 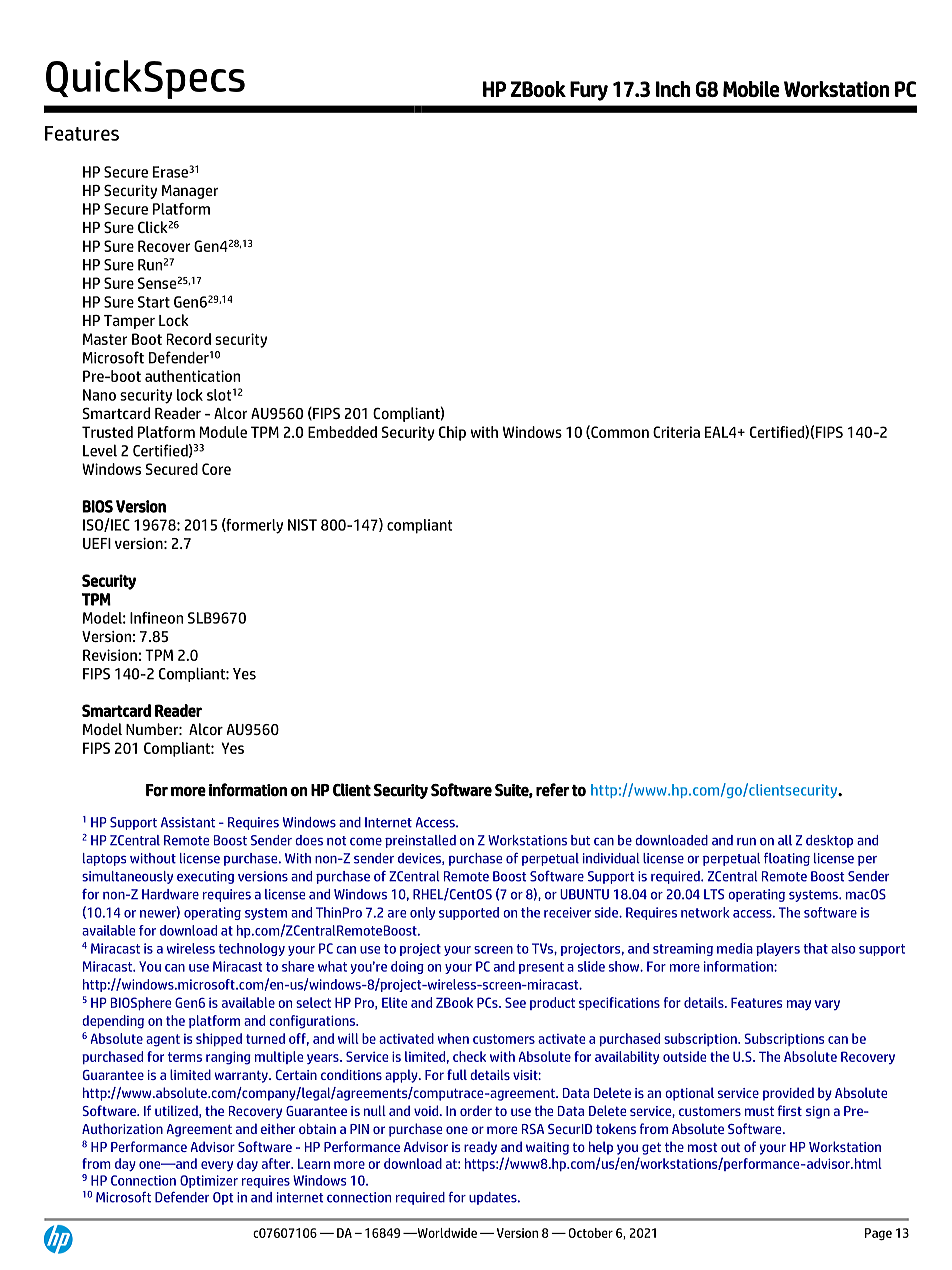 What do you see at coordinates (190, 192) in the screenshot?
I see `Manager` at bounding box center [190, 192].
